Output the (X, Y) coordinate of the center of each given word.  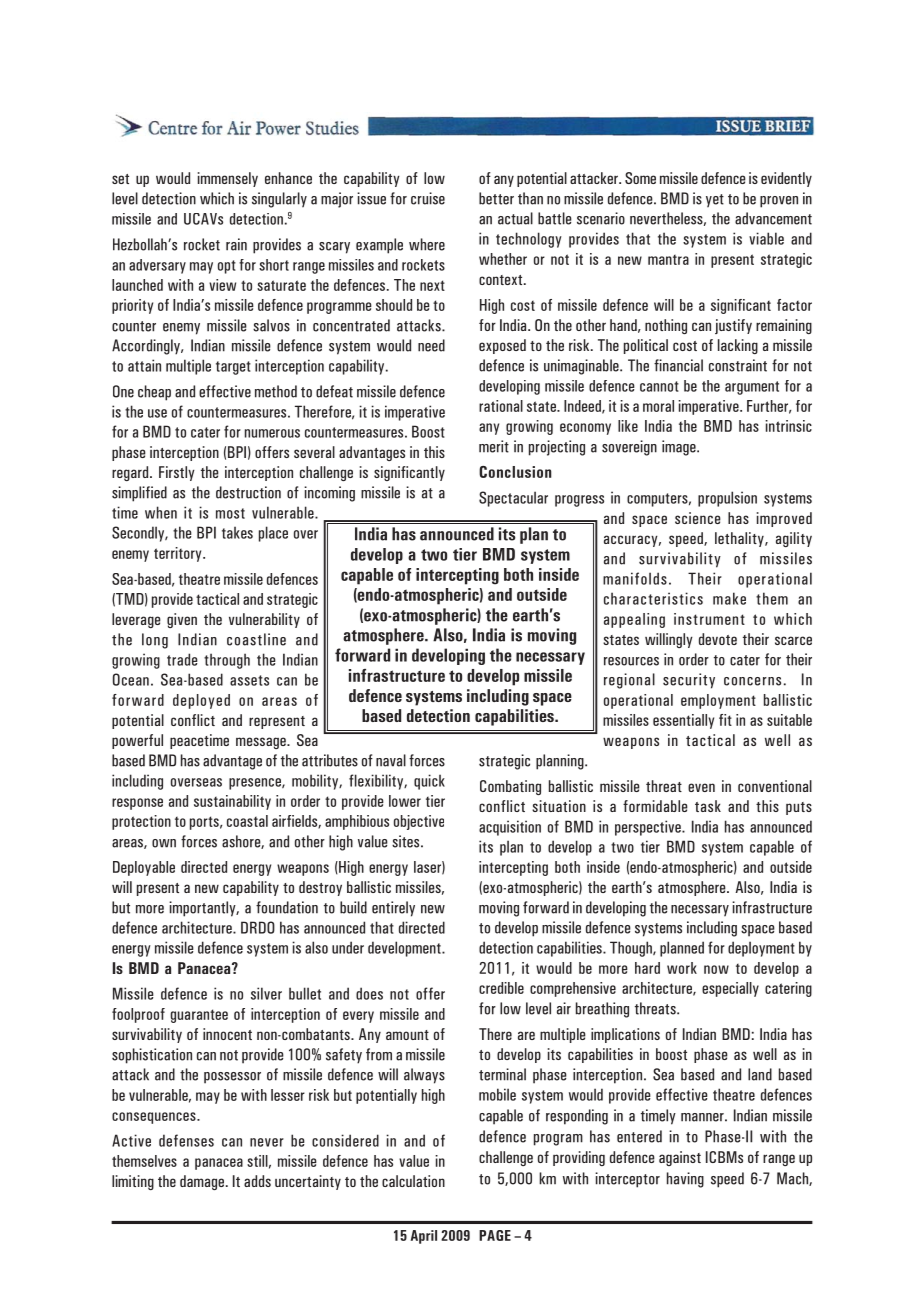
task (708, 806)
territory (179, 554)
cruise (428, 198)
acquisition (510, 828)
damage (202, 1182)
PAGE (495, 1235)
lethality (740, 539)
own (164, 843)
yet (715, 201)
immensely (228, 179)
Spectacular (513, 499)
